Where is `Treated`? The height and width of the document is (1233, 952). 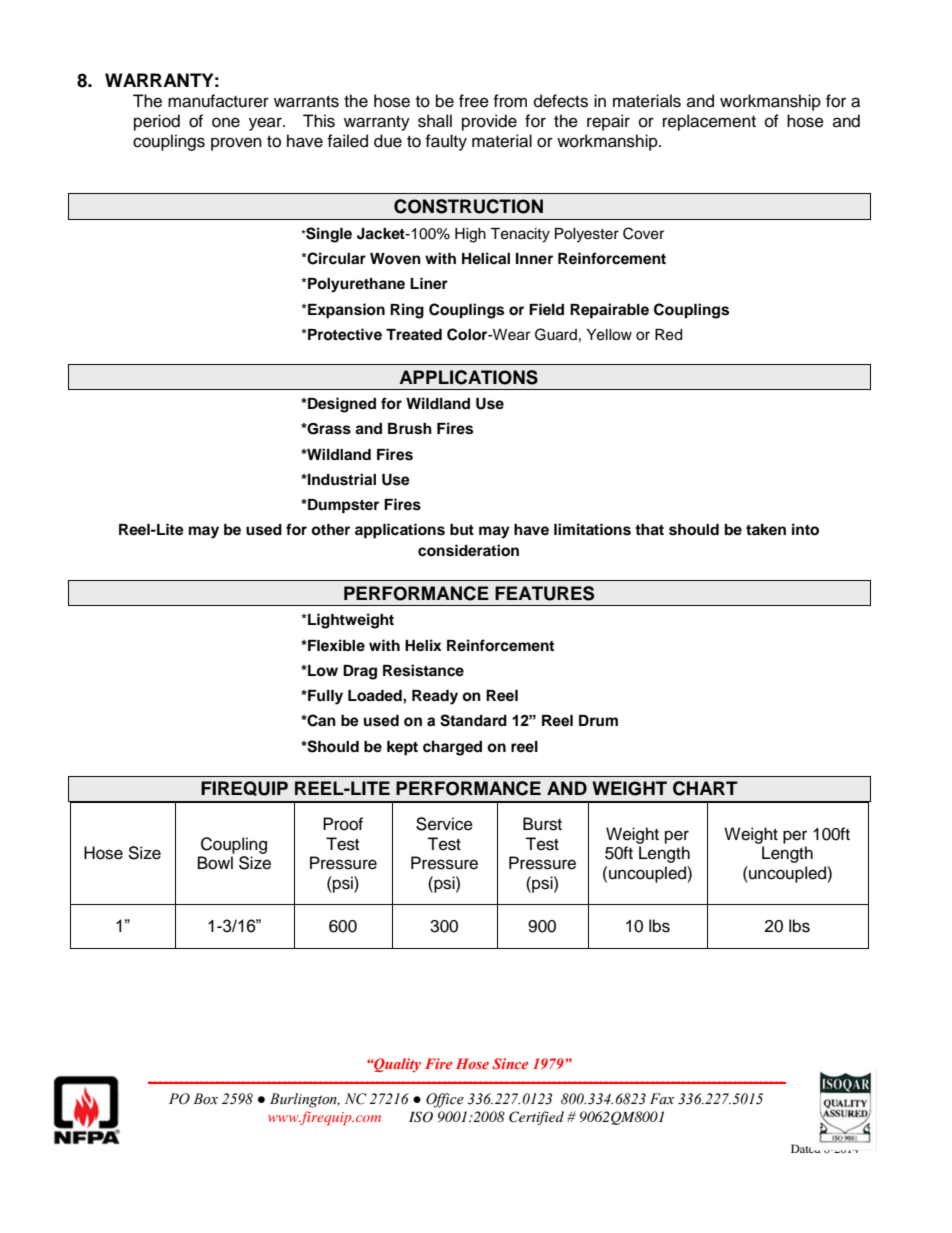
Treated is located at coordinates (414, 335).
